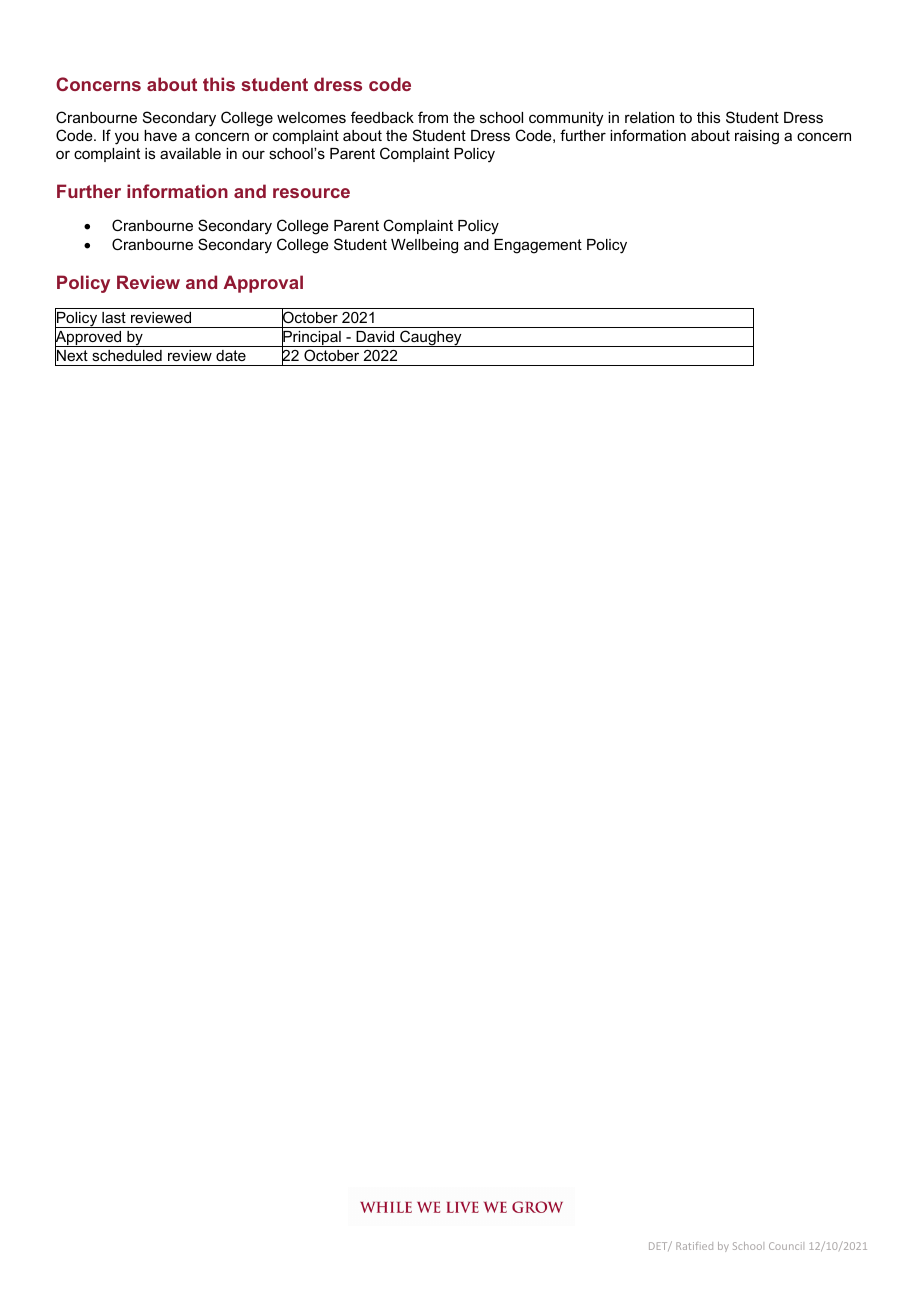 The width and height of the image is (924, 1308). Describe the element at coordinates (190, 153) in the image. I see `available` at that location.
